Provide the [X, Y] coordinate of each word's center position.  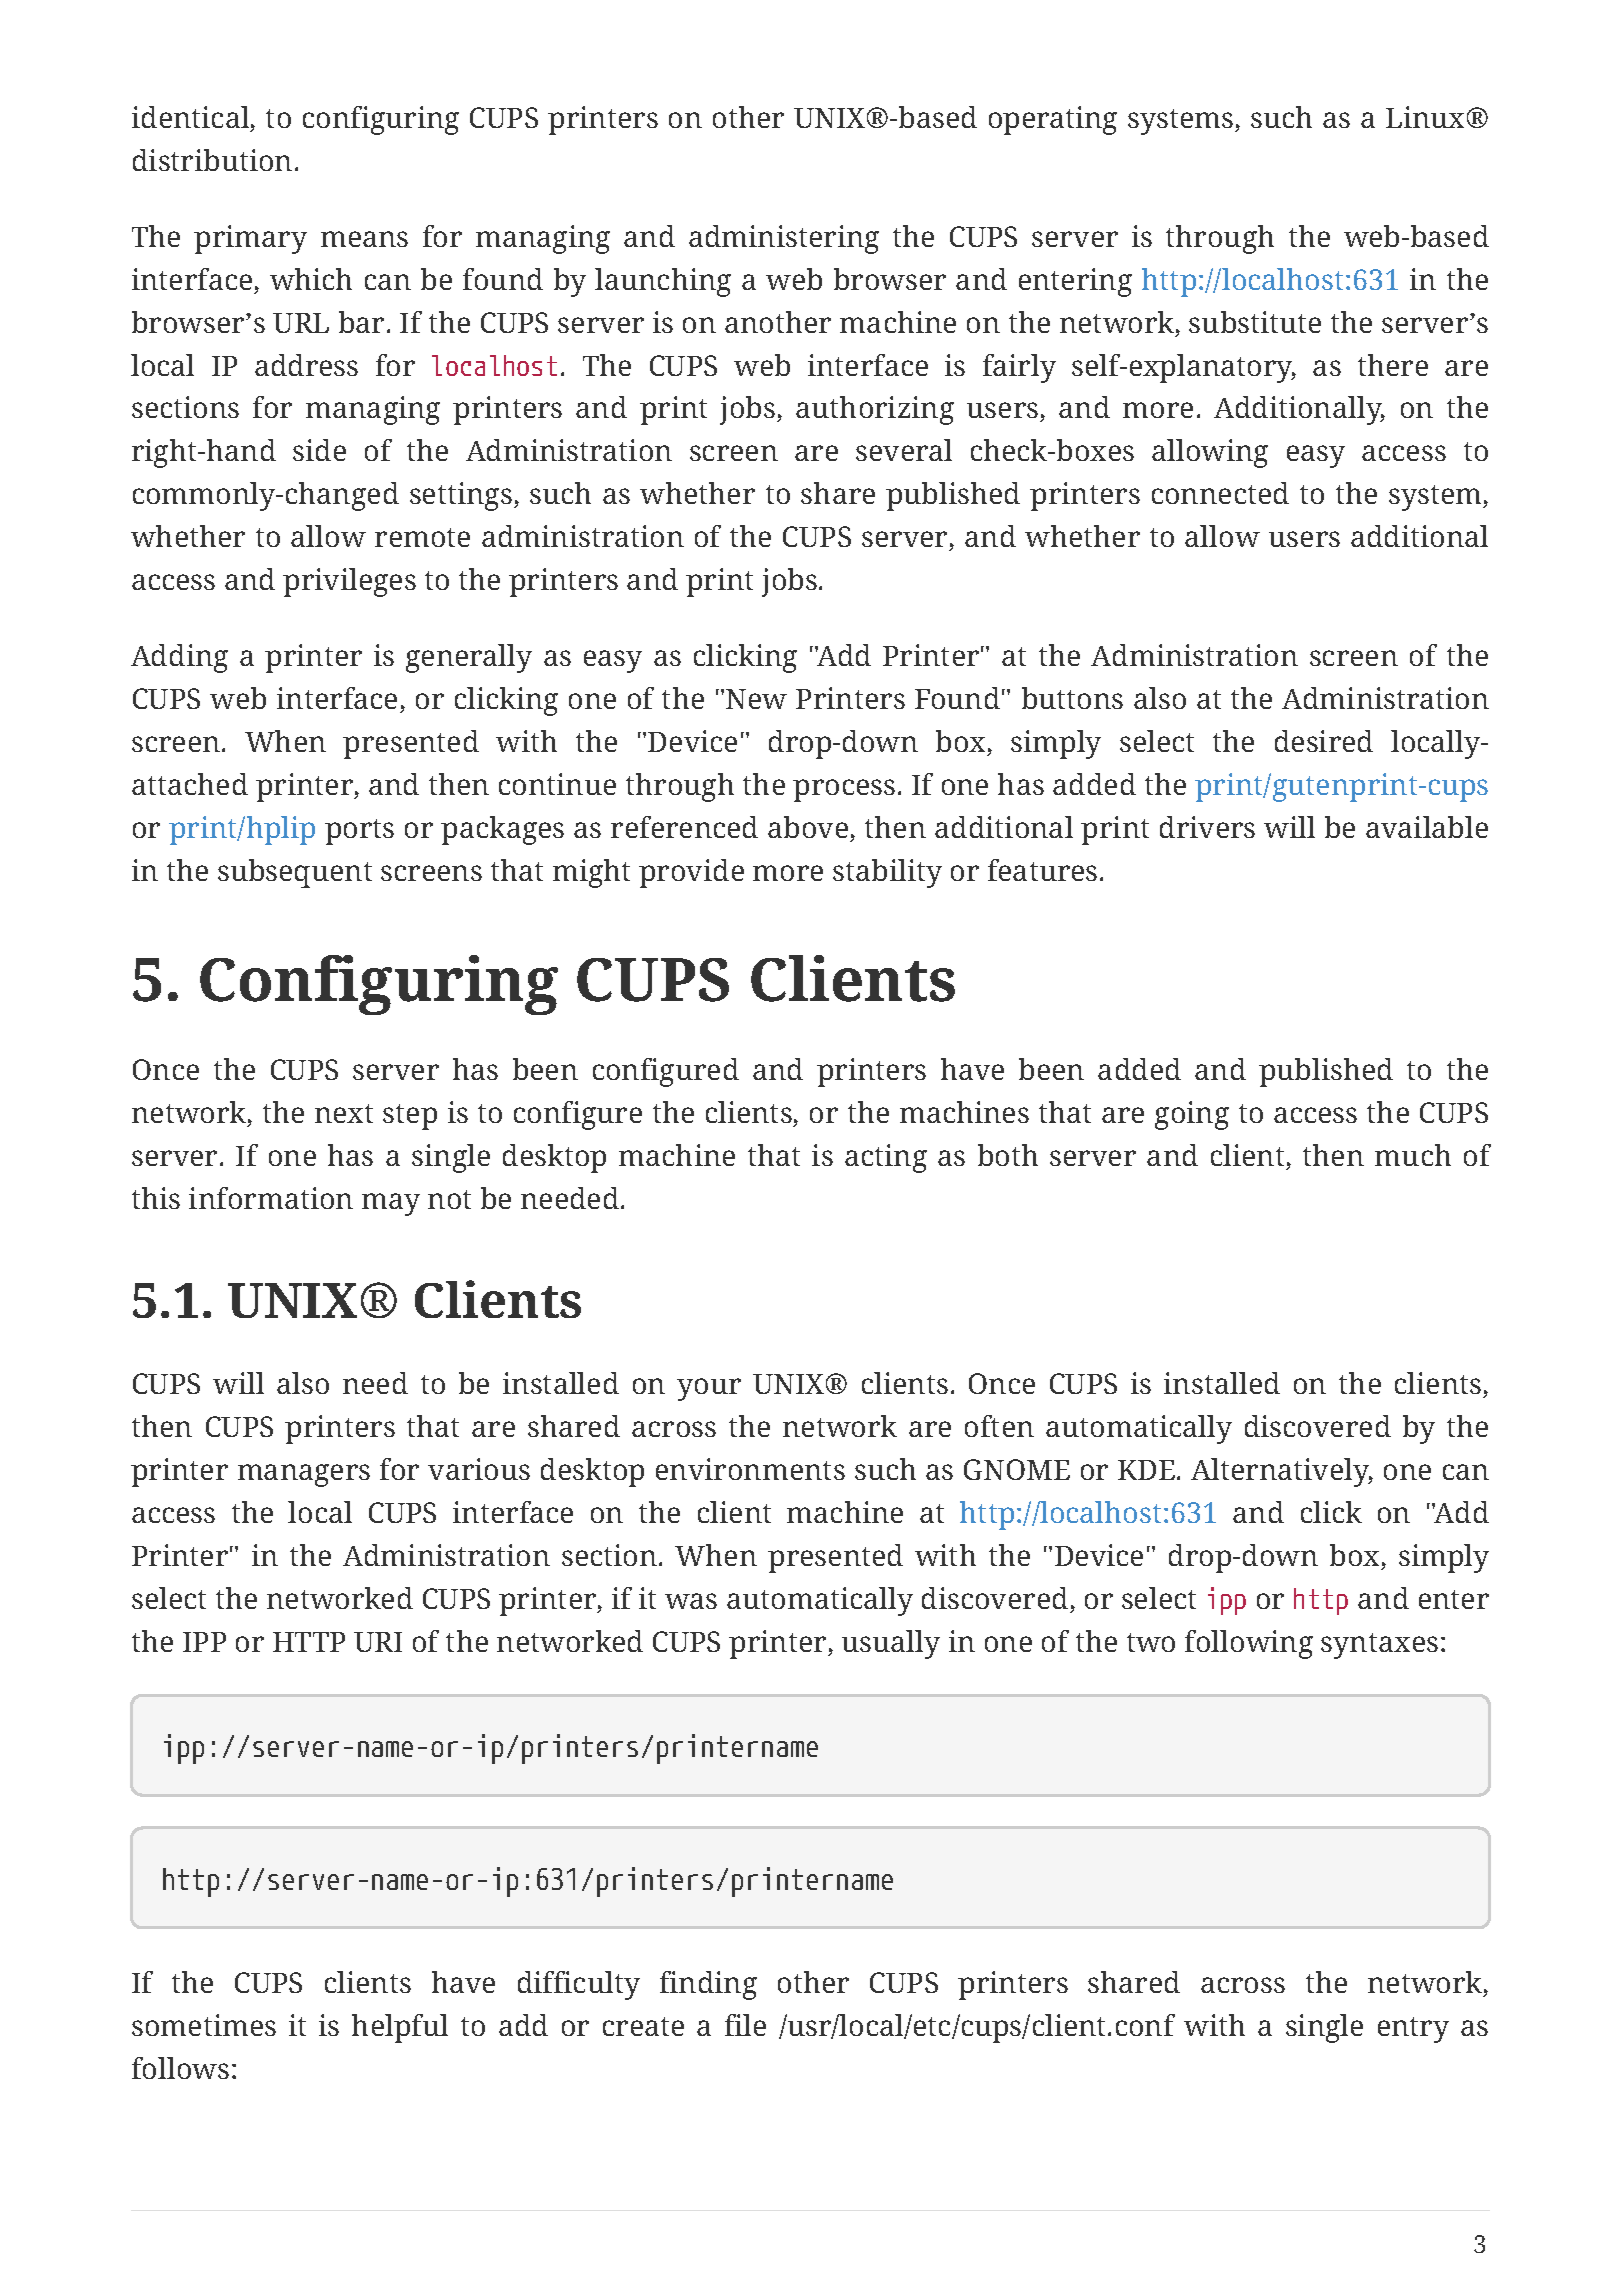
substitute [1255, 322]
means [364, 239]
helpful [400, 2028]
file [745, 2025]
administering [784, 239]
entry [1413, 2030]
